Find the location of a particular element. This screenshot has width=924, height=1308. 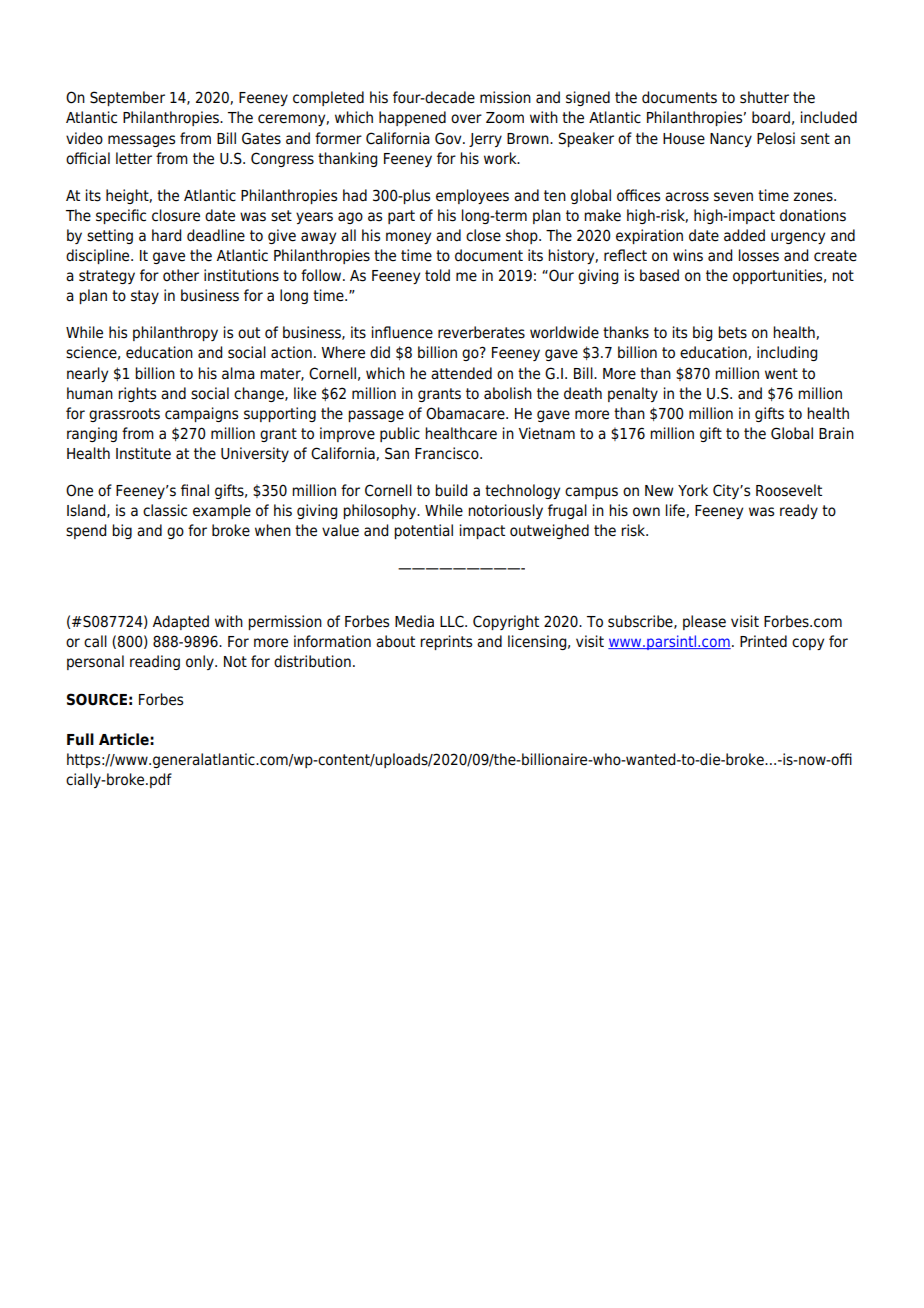

Printed is located at coordinates (763, 641).
